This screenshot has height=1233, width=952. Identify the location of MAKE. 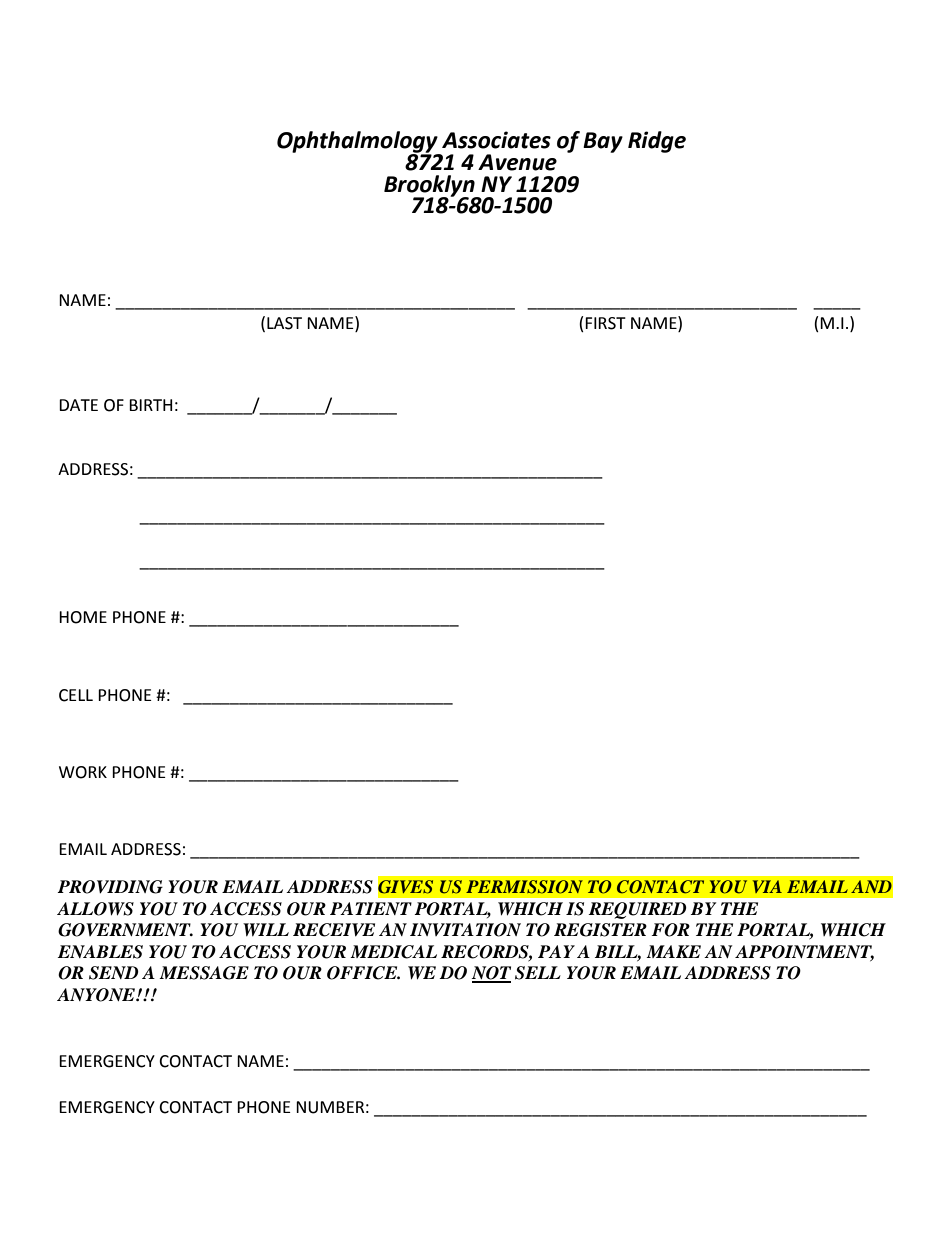
(673, 951).
